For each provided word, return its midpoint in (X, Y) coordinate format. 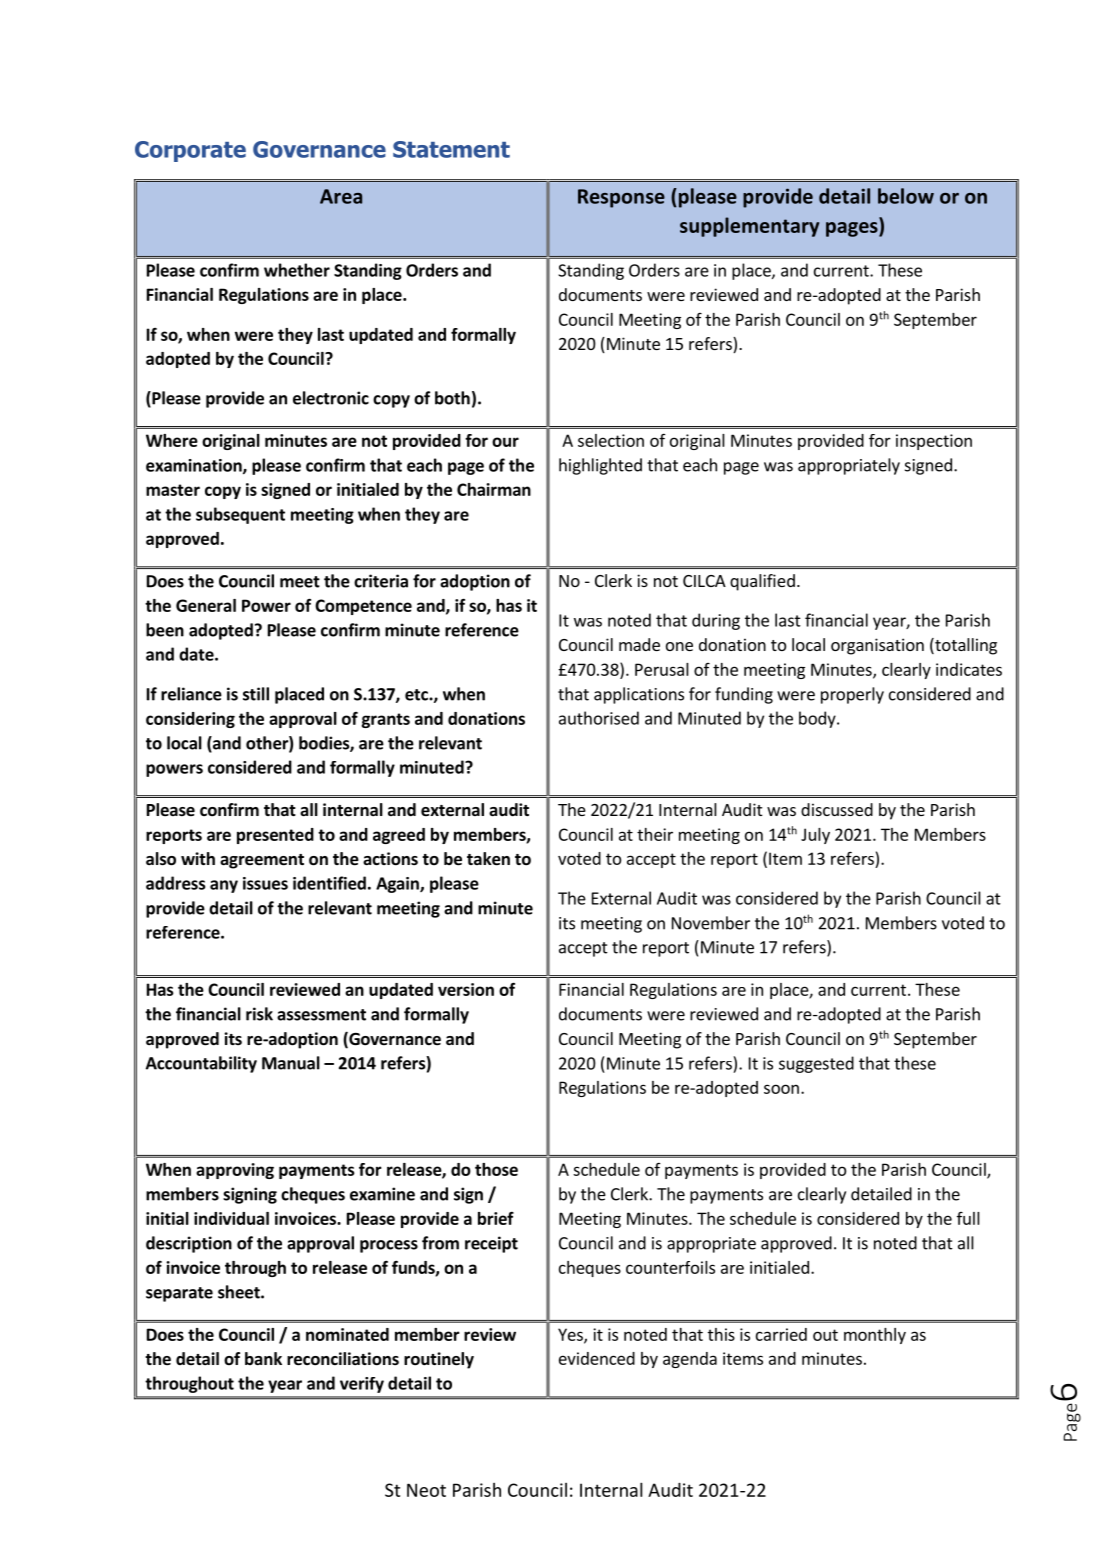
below (906, 196)
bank (263, 1358)
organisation (877, 646)
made (639, 644)
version (466, 989)
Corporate (190, 151)
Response (621, 198)
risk (259, 1014)
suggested (816, 1064)
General (206, 605)
